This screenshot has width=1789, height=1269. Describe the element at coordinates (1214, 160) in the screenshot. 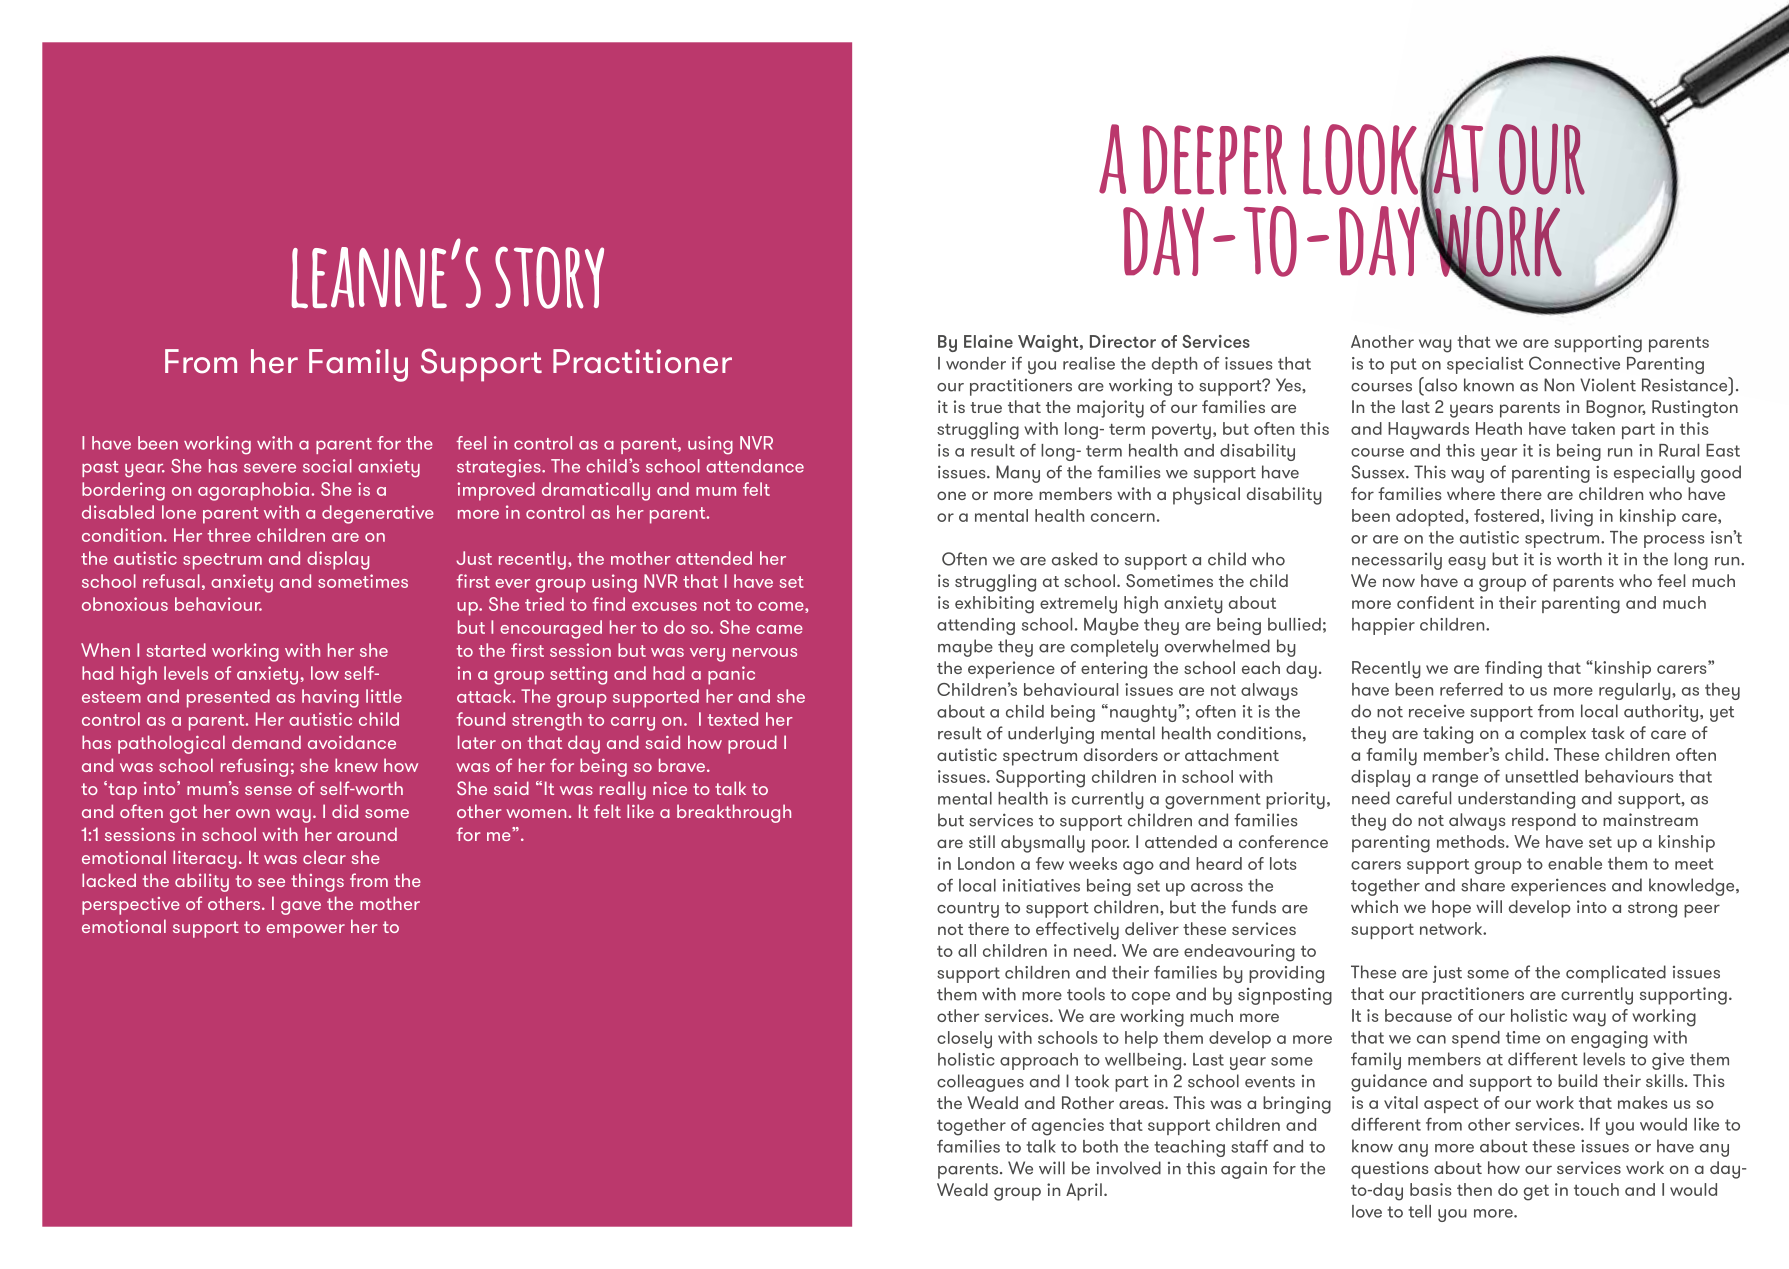

I see `deeper` at that location.
